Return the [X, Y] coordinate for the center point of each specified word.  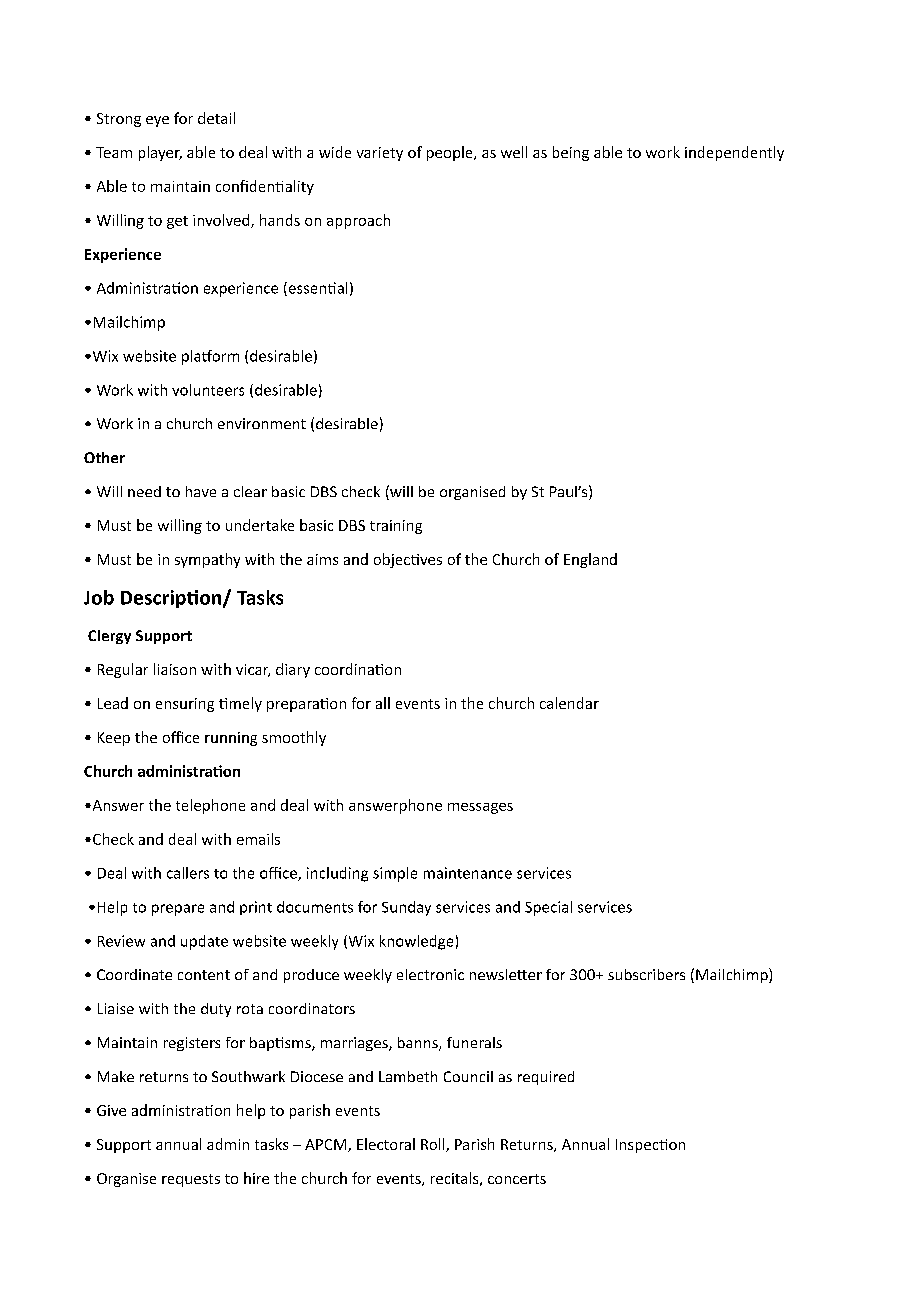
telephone [210, 806]
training [396, 527]
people [451, 153]
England [590, 560]
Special [548, 908]
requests [191, 1180]
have [201, 491]
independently [734, 153]
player [160, 153]
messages [480, 808]
